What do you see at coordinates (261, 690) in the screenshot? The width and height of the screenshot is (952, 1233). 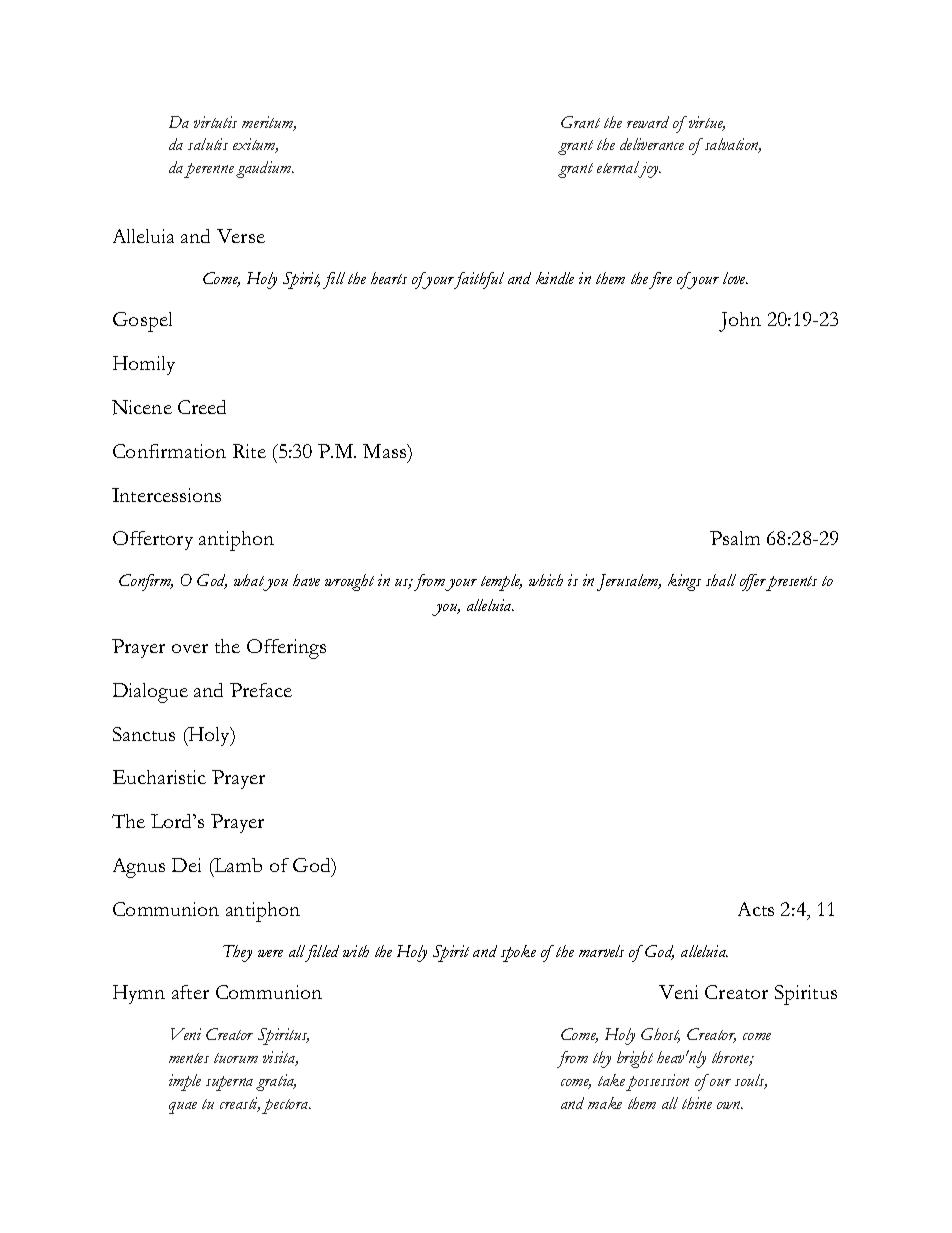 I see `Preface` at bounding box center [261, 690].
